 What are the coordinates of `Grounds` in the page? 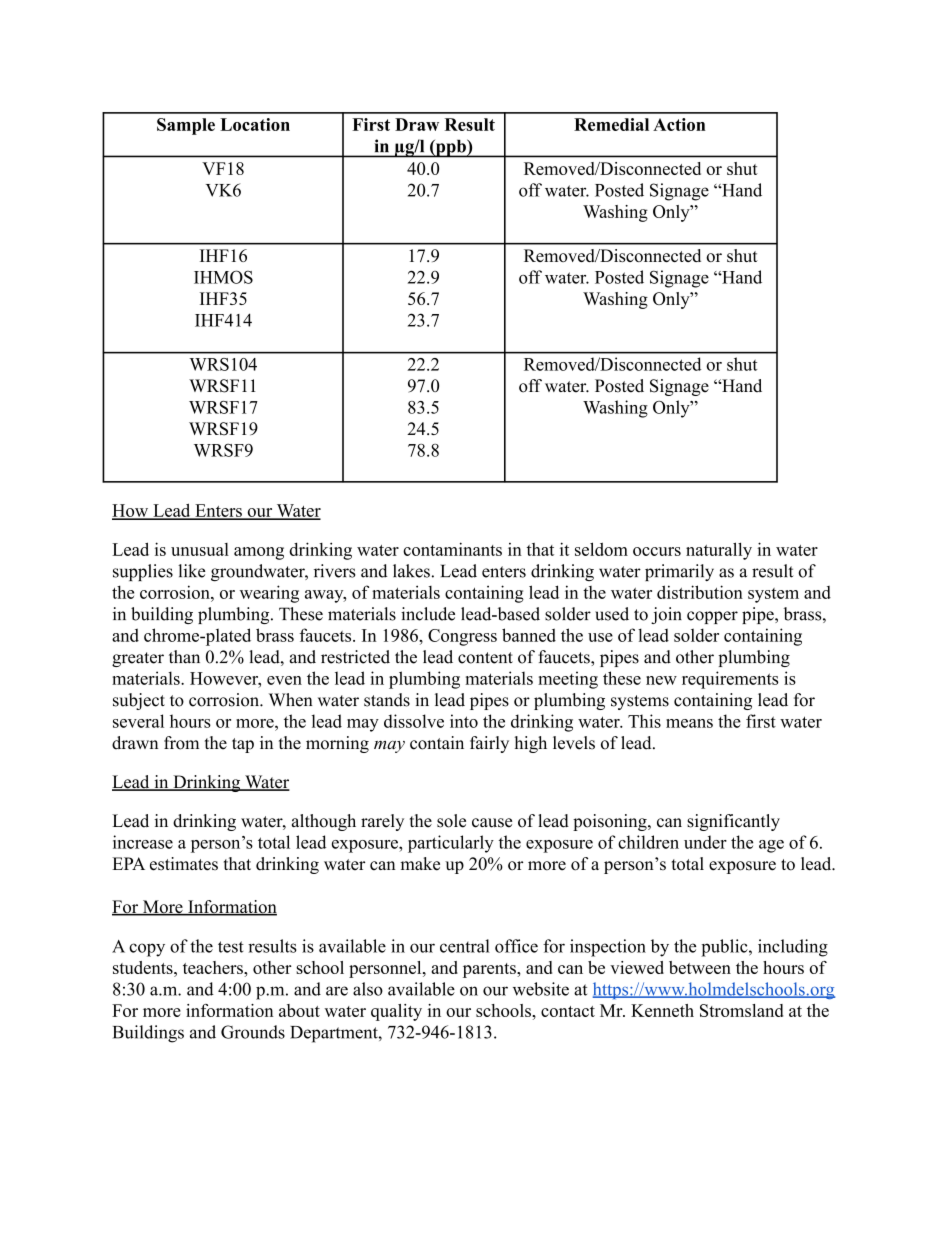 It's located at (253, 1032).
